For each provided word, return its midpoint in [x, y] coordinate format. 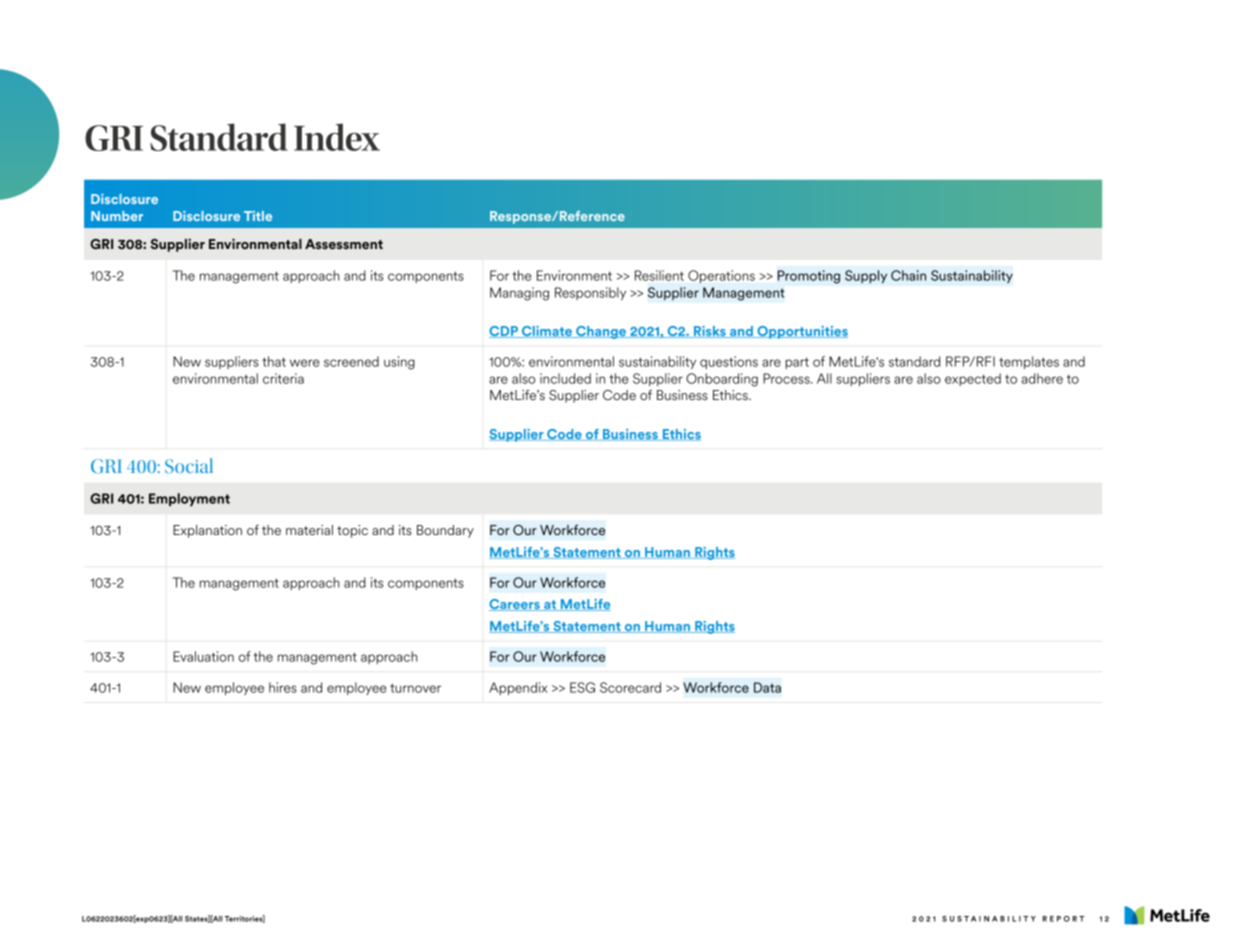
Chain [908, 275]
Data [767, 687]
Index [337, 137]
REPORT [1063, 919]
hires [283, 687]
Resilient [659, 275]
